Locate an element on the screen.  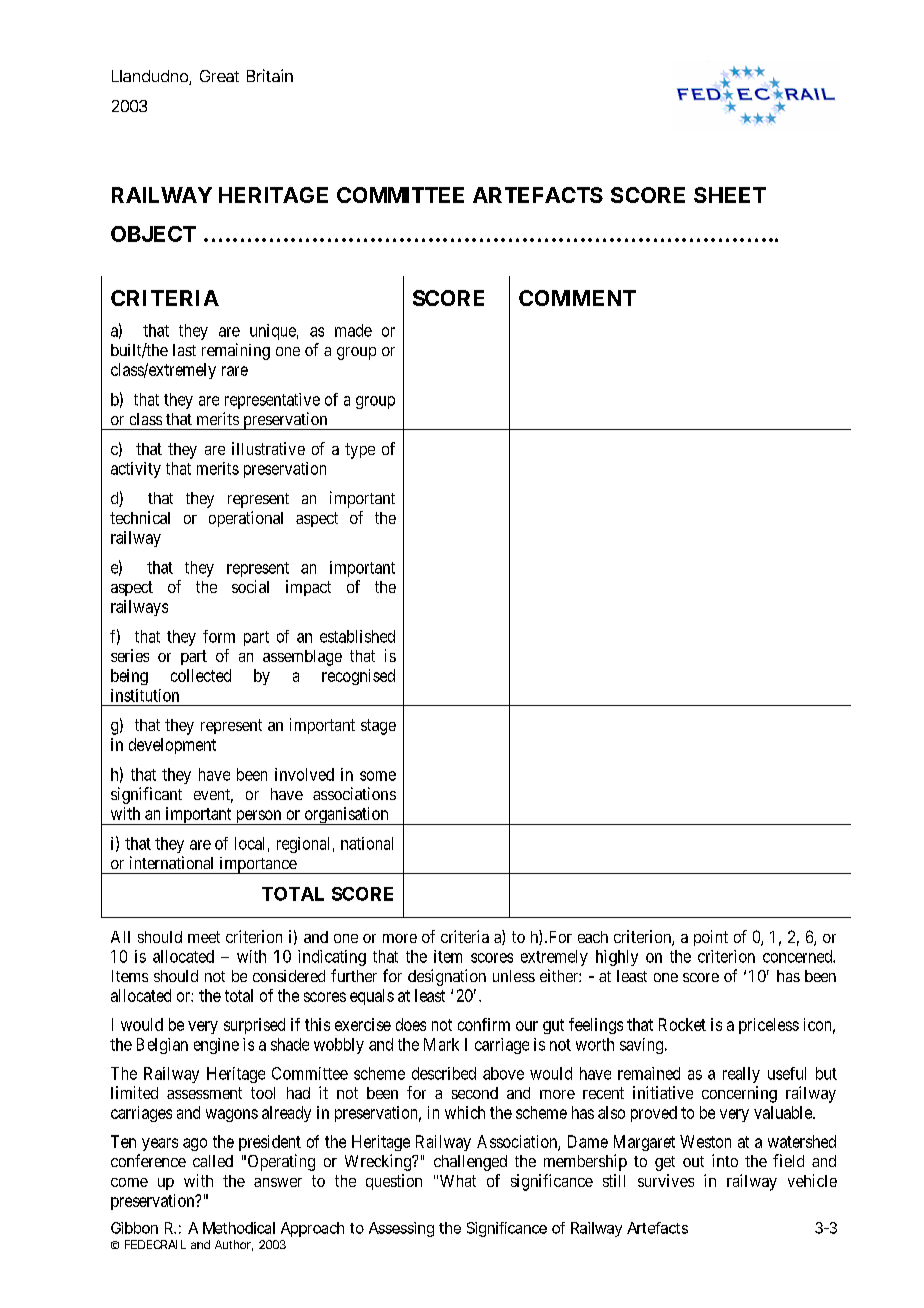
Great is located at coordinates (219, 76).
